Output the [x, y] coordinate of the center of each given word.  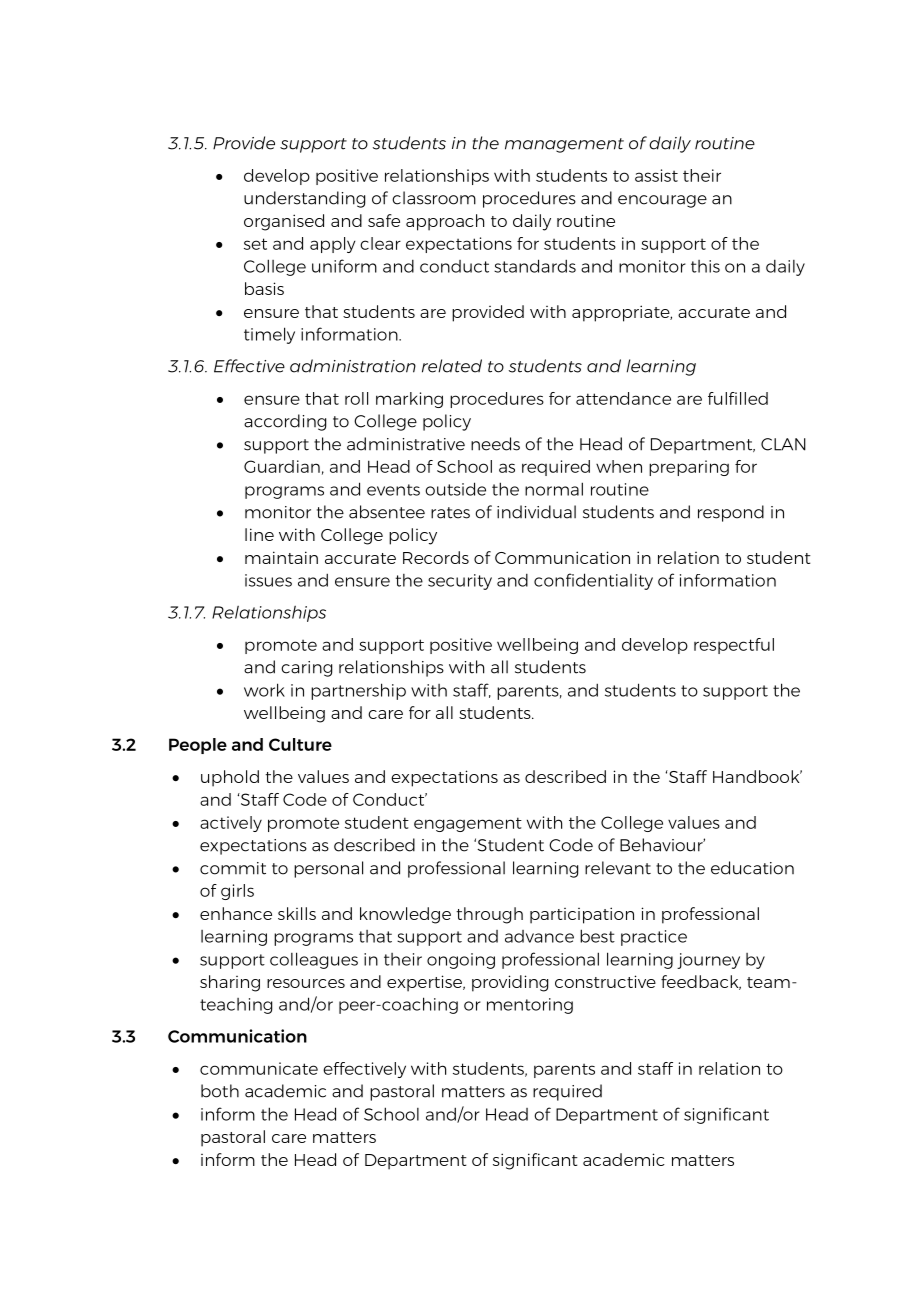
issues [268, 580]
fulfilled [738, 398]
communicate [259, 1068]
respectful [734, 646]
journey [708, 961]
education [752, 868]
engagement [468, 824]
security [460, 582]
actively [231, 824]
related [452, 366]
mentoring [530, 1006]
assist [656, 175]
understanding [304, 199]
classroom [434, 198]
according [285, 422]
